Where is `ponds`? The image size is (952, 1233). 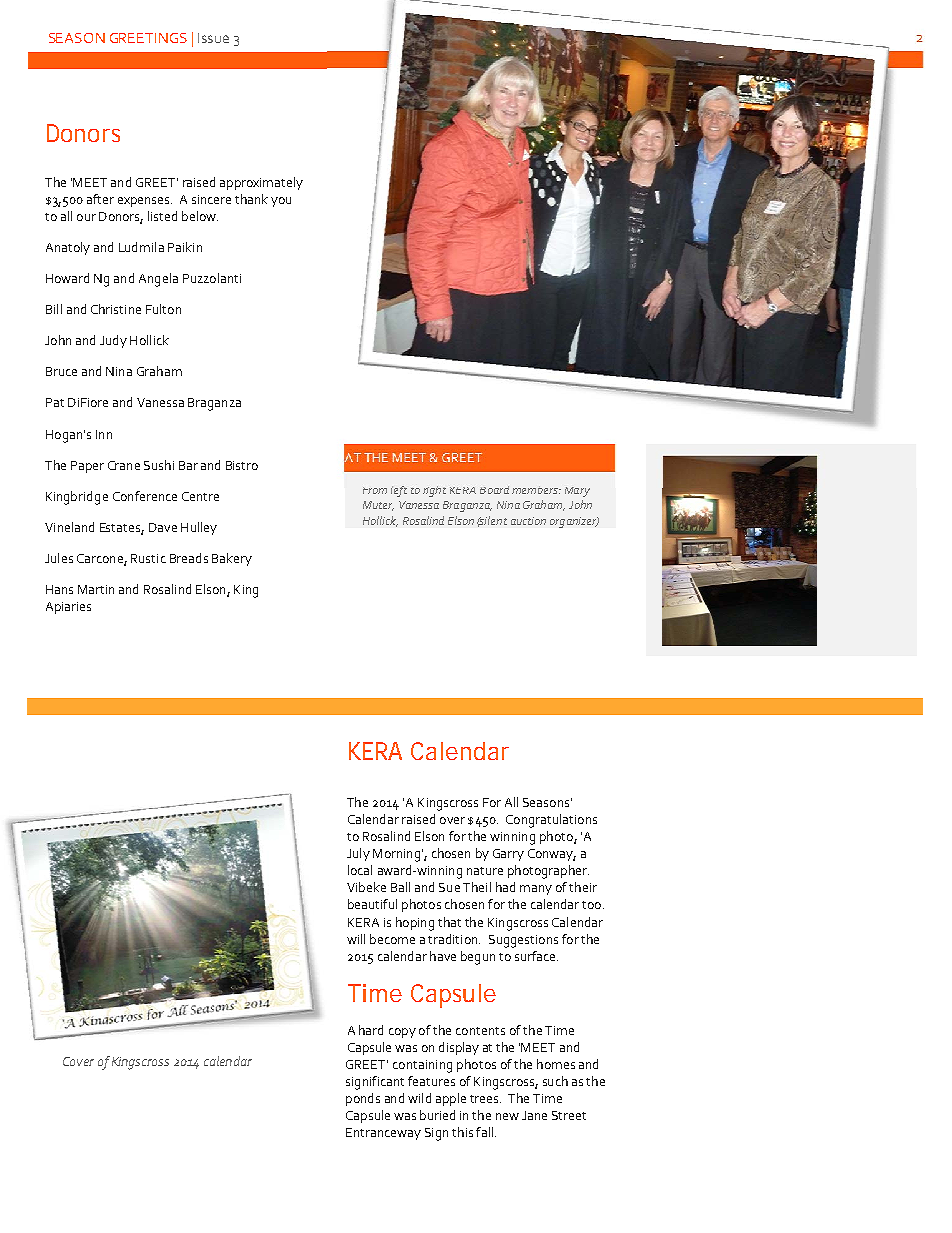
ponds is located at coordinates (363, 1099).
